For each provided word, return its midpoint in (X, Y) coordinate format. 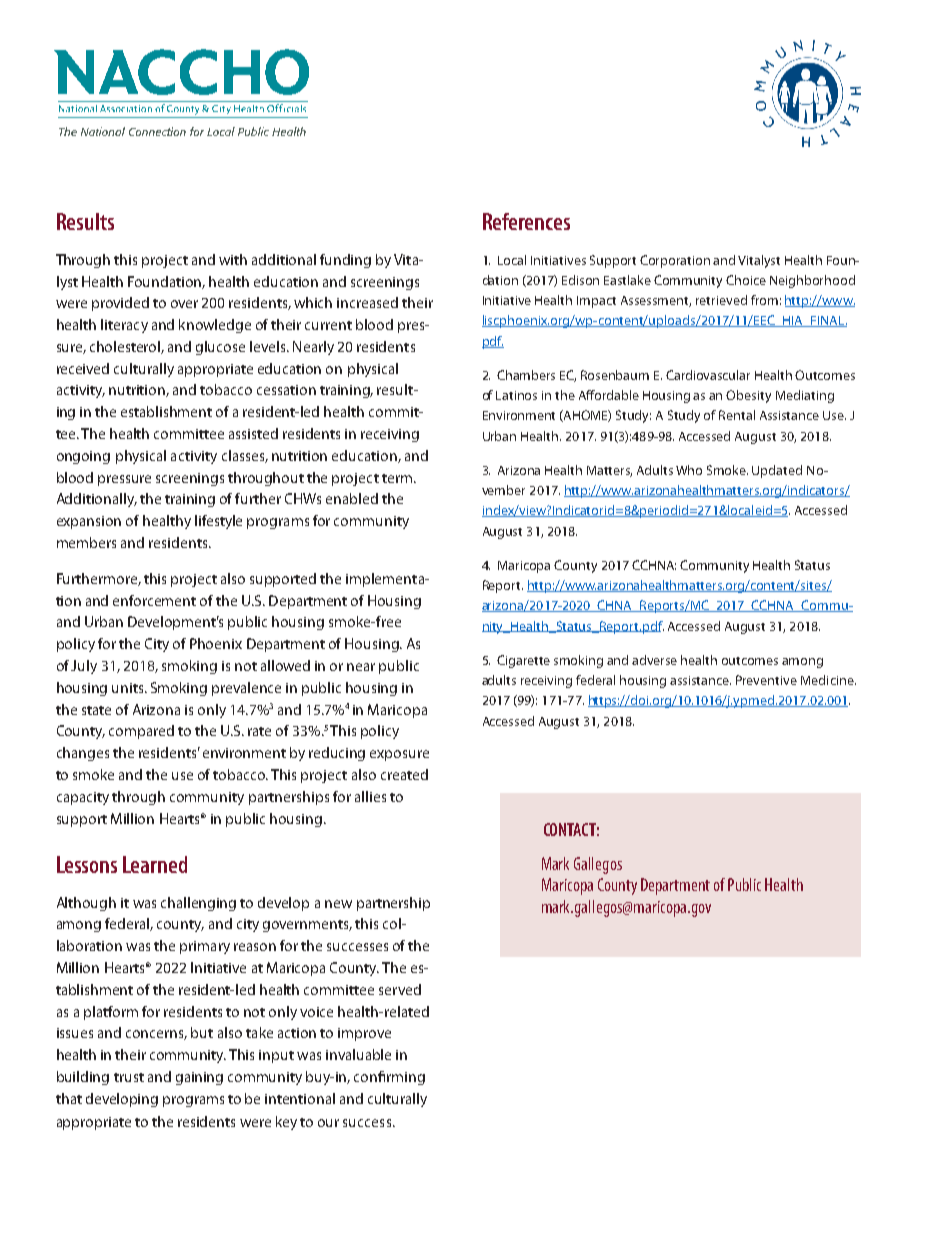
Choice (746, 280)
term (397, 478)
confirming (389, 1078)
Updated (777, 471)
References (526, 221)
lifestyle (218, 522)
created (404, 774)
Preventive (766, 680)
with (233, 259)
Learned (155, 864)
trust (129, 1077)
